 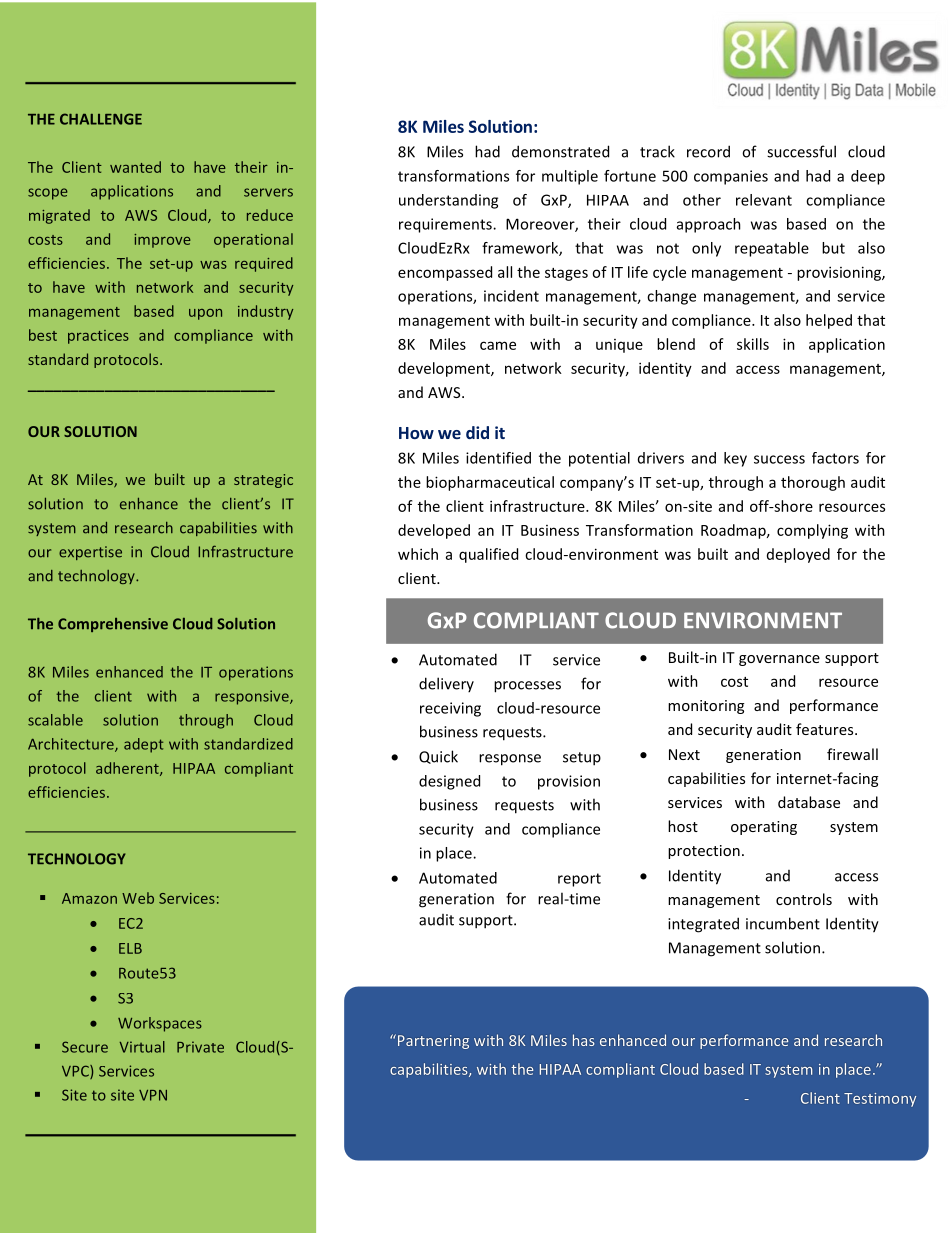 I want to click on understanding, so click(x=448, y=201).
